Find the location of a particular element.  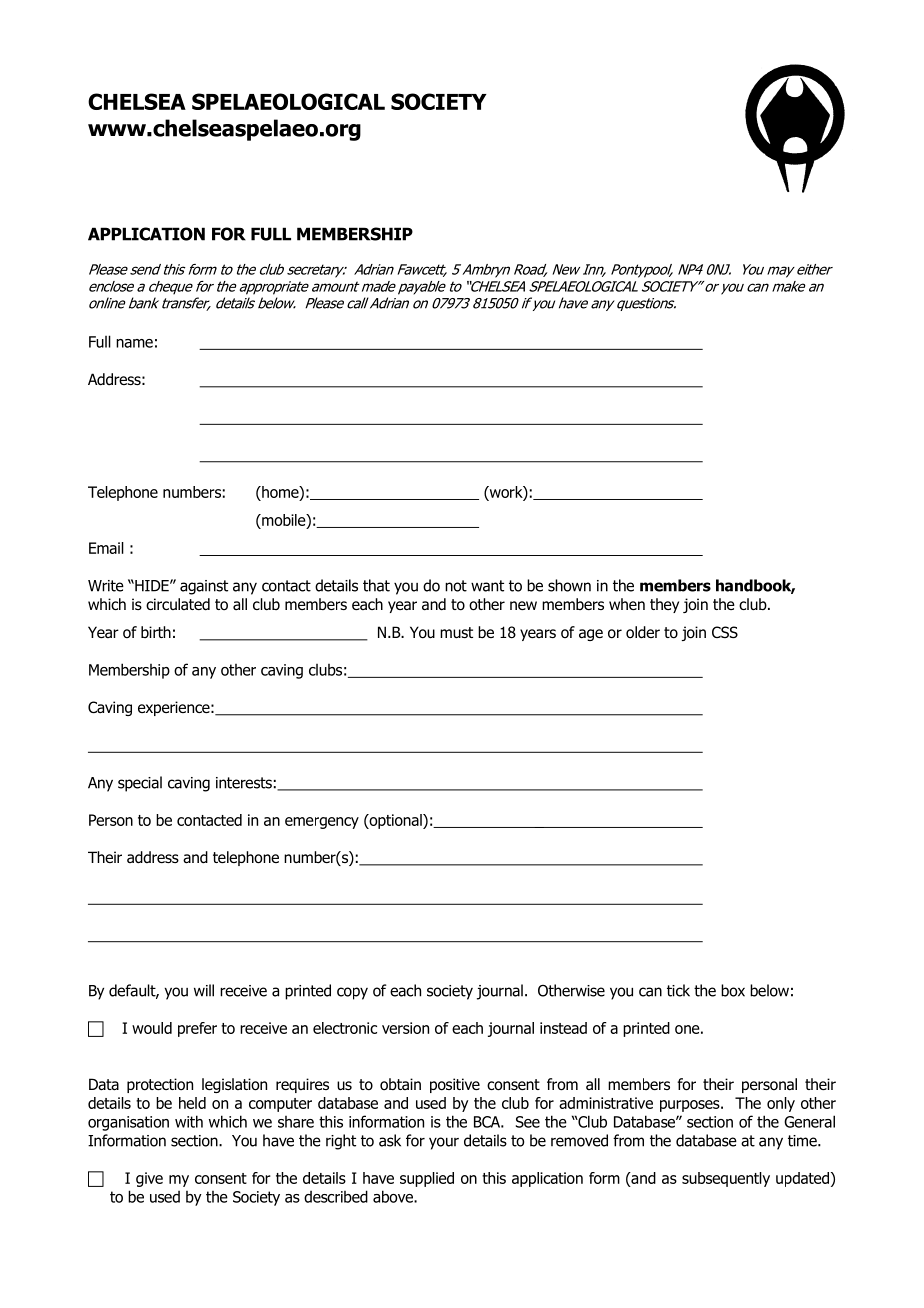

name is located at coordinates (134, 343).
